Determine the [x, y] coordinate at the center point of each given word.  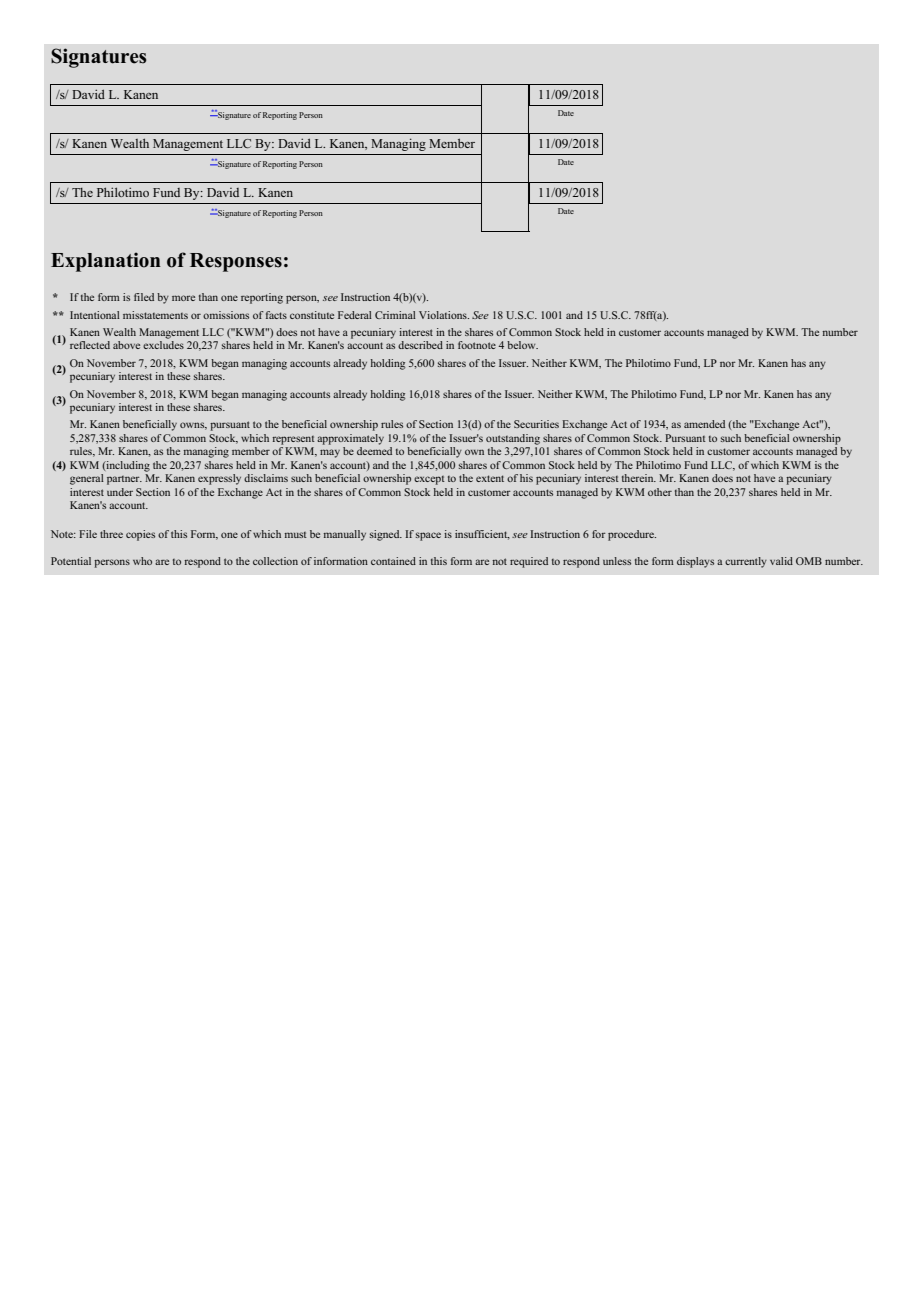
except [429, 480]
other [660, 492]
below [522, 345]
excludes [163, 345]
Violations [444, 315]
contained [393, 561]
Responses [236, 262]
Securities [536, 424]
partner [124, 480]
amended [704, 424]
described [420, 345]
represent [293, 440]
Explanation [106, 262]
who [142, 561]
